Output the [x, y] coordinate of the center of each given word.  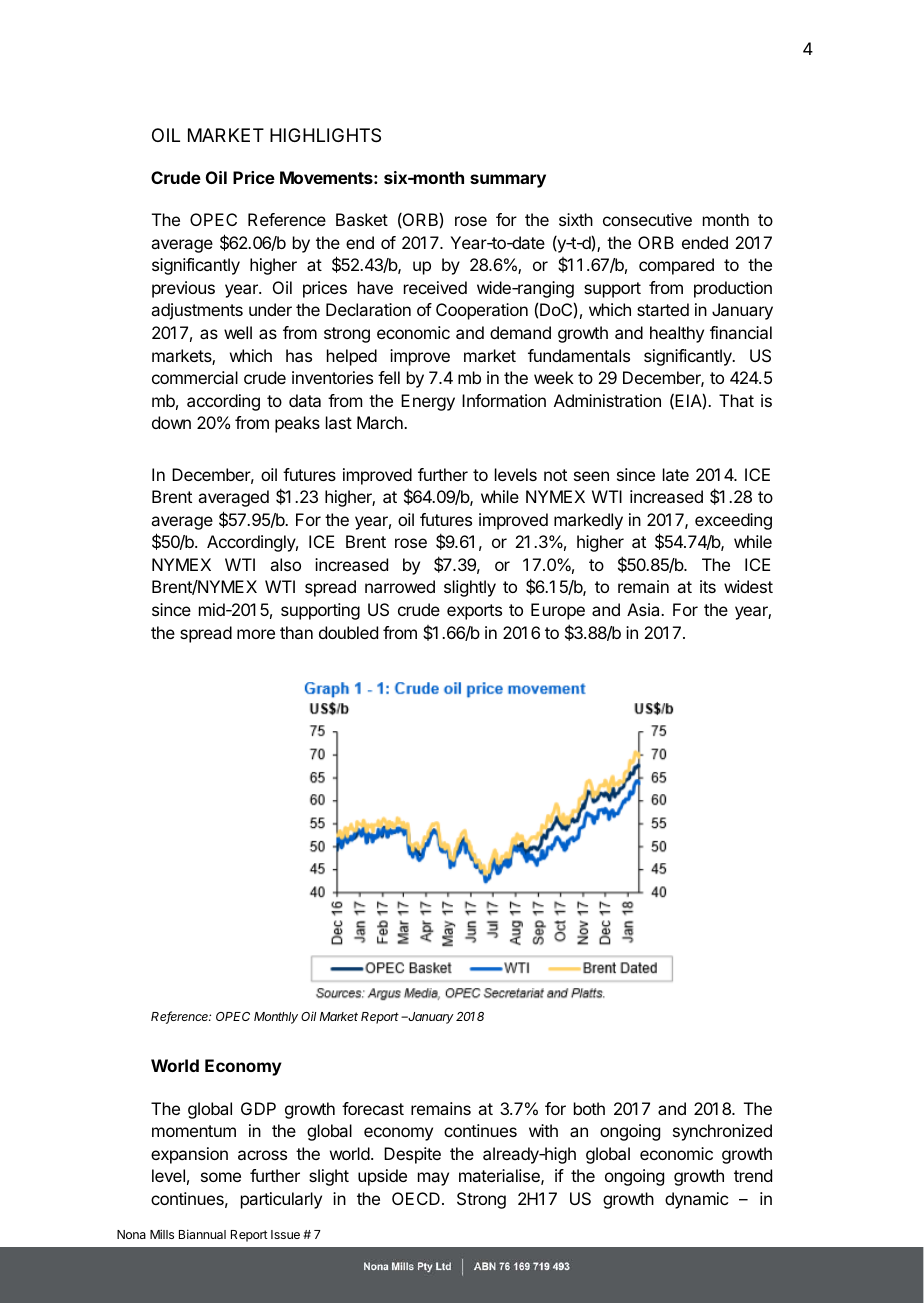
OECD [416, 1198]
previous [183, 289]
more [256, 634]
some [221, 1177]
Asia [644, 609]
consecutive [647, 219]
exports [474, 612]
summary [508, 181]
